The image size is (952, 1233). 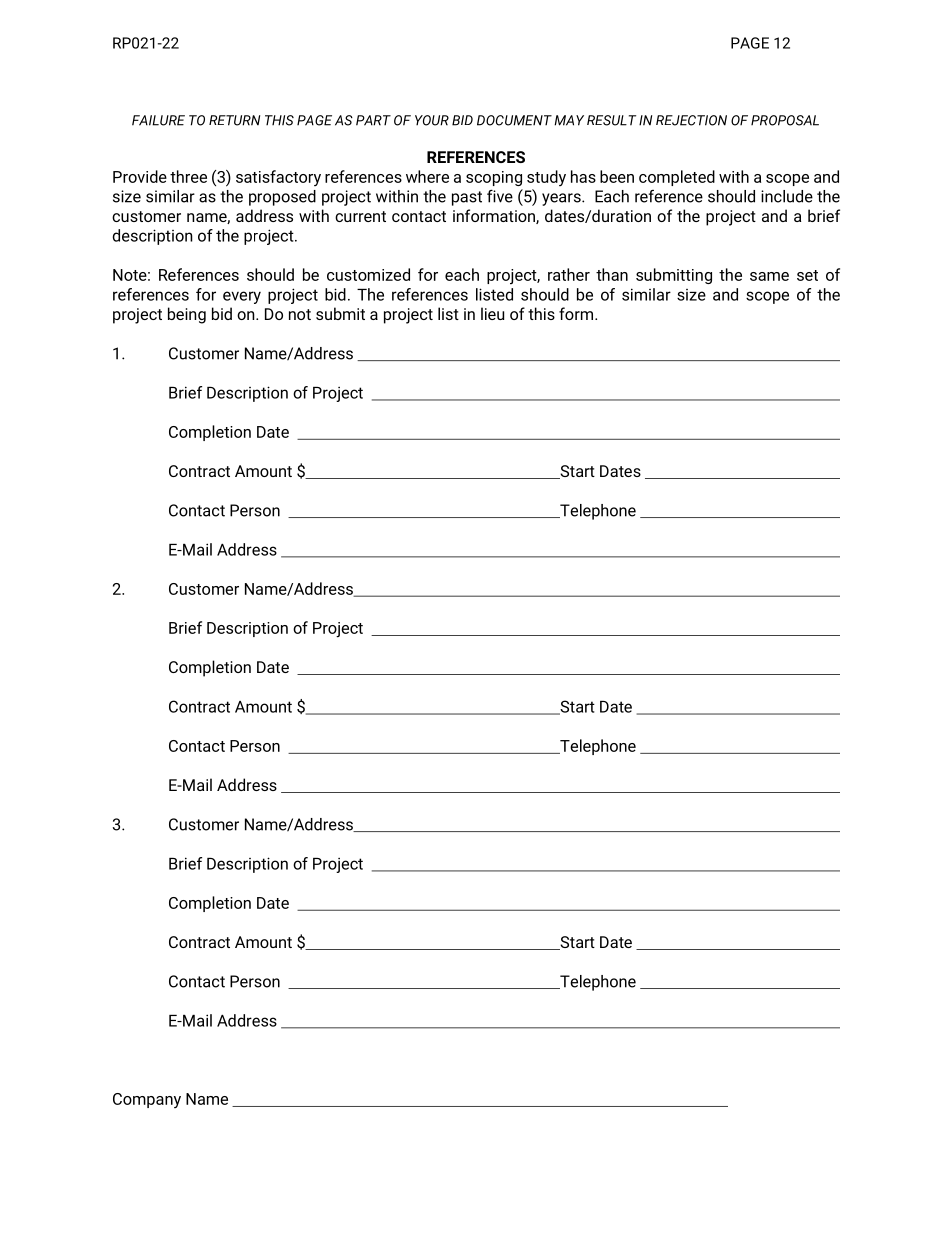 I want to click on set, so click(x=807, y=275).
